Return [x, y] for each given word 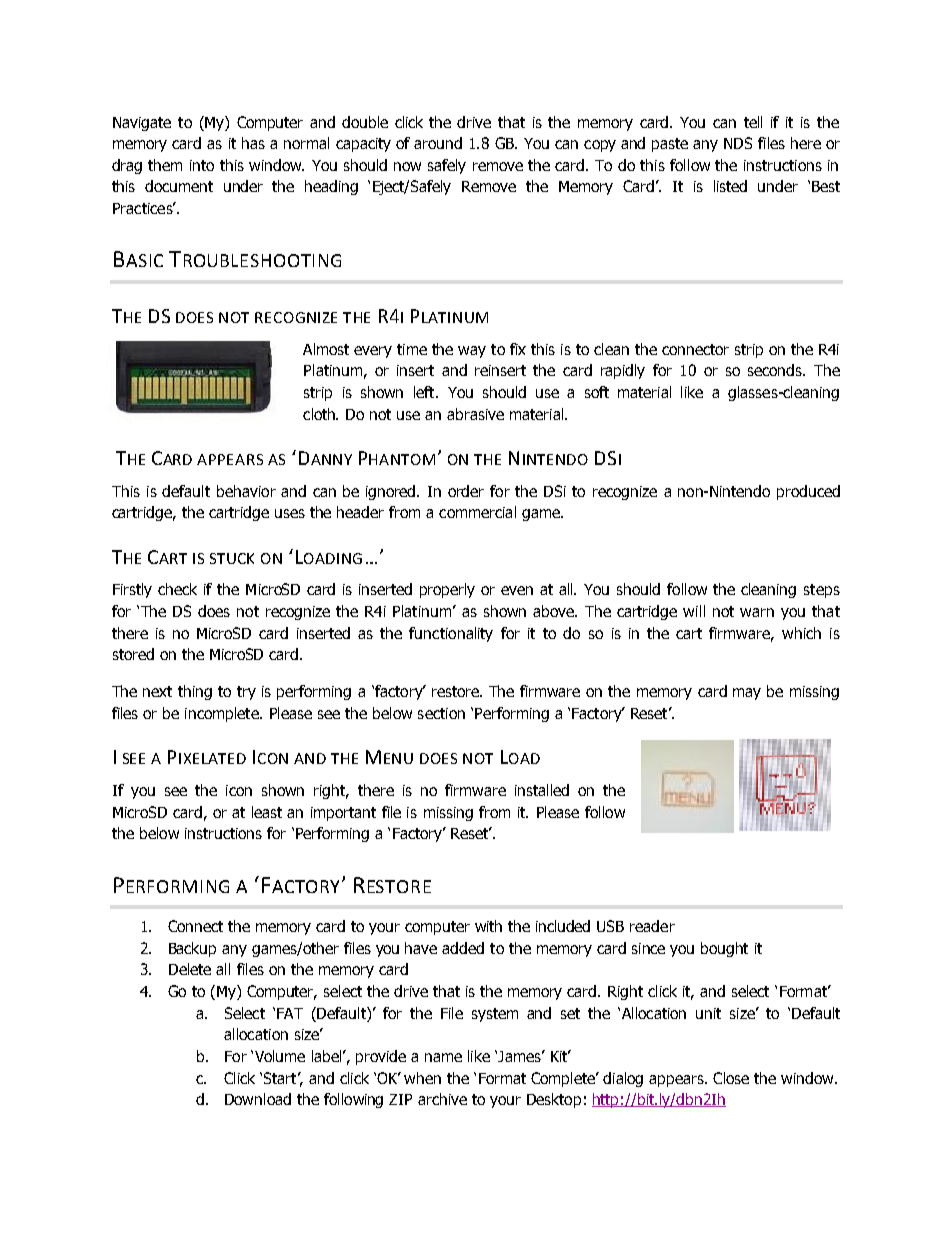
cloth [320, 414]
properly [447, 590]
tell [753, 122]
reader [652, 926]
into [202, 165]
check [177, 589]
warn [757, 612]
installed [542, 790]
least [267, 812]
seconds [776, 370]
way [472, 352]
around [438, 143]
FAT [290, 1013]
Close [731, 1078]
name [443, 1057]
